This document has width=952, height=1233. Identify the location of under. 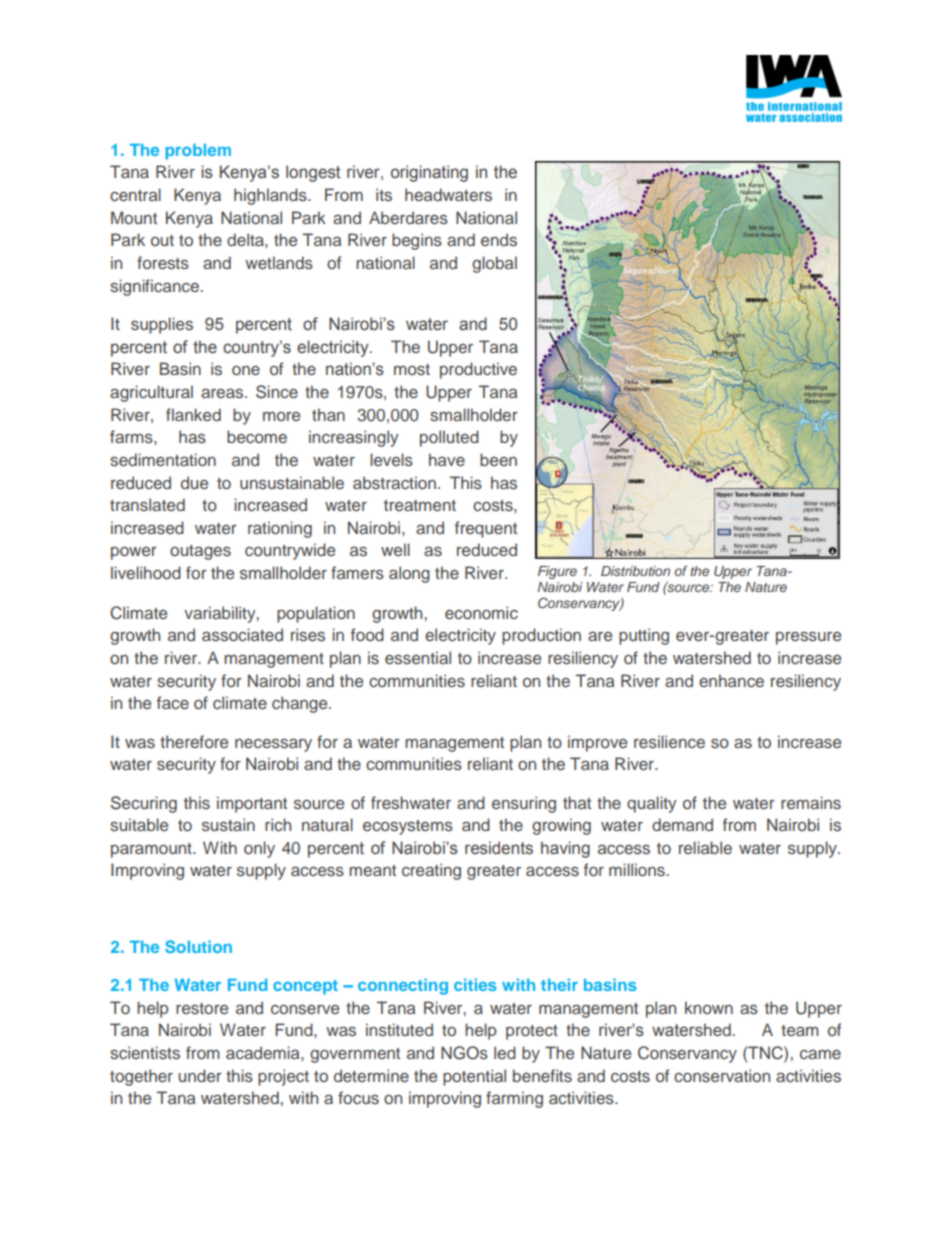
(200, 1075).
